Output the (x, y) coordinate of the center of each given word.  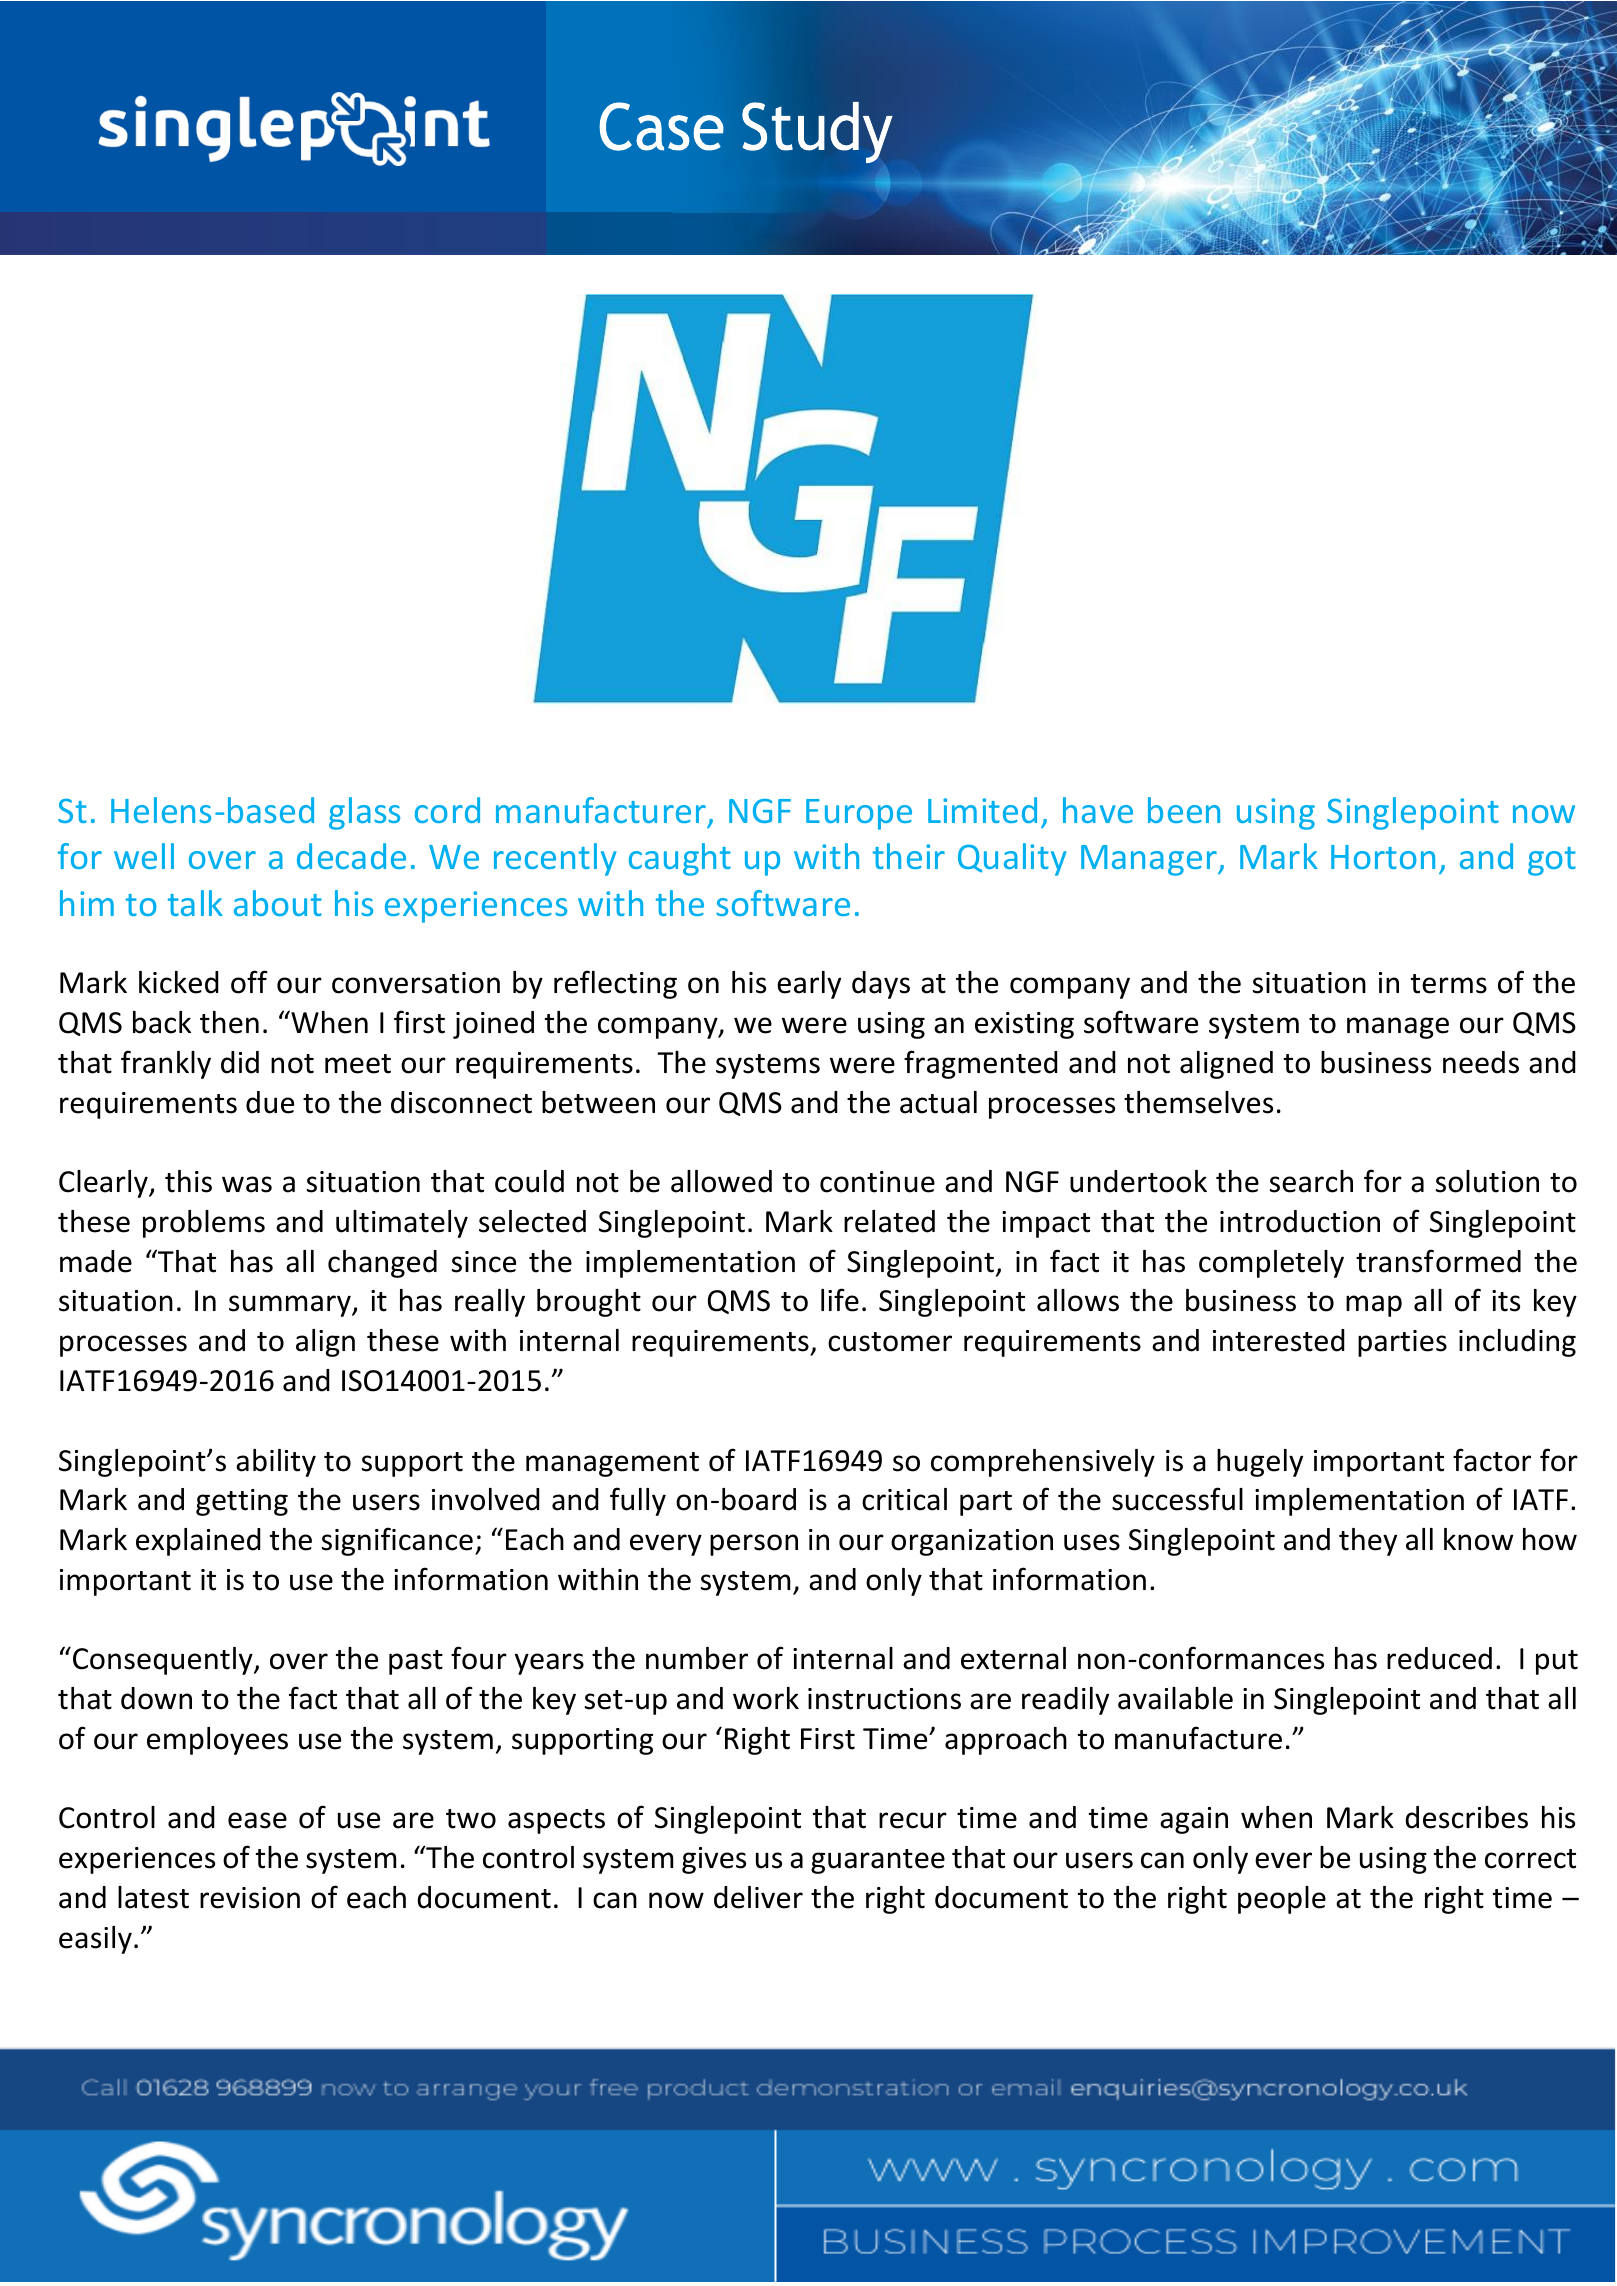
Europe (859, 814)
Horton (1383, 857)
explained (198, 1542)
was (247, 1184)
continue (877, 1182)
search (1311, 1181)
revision (250, 1898)
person (754, 1545)
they (1368, 1542)
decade (351, 856)
